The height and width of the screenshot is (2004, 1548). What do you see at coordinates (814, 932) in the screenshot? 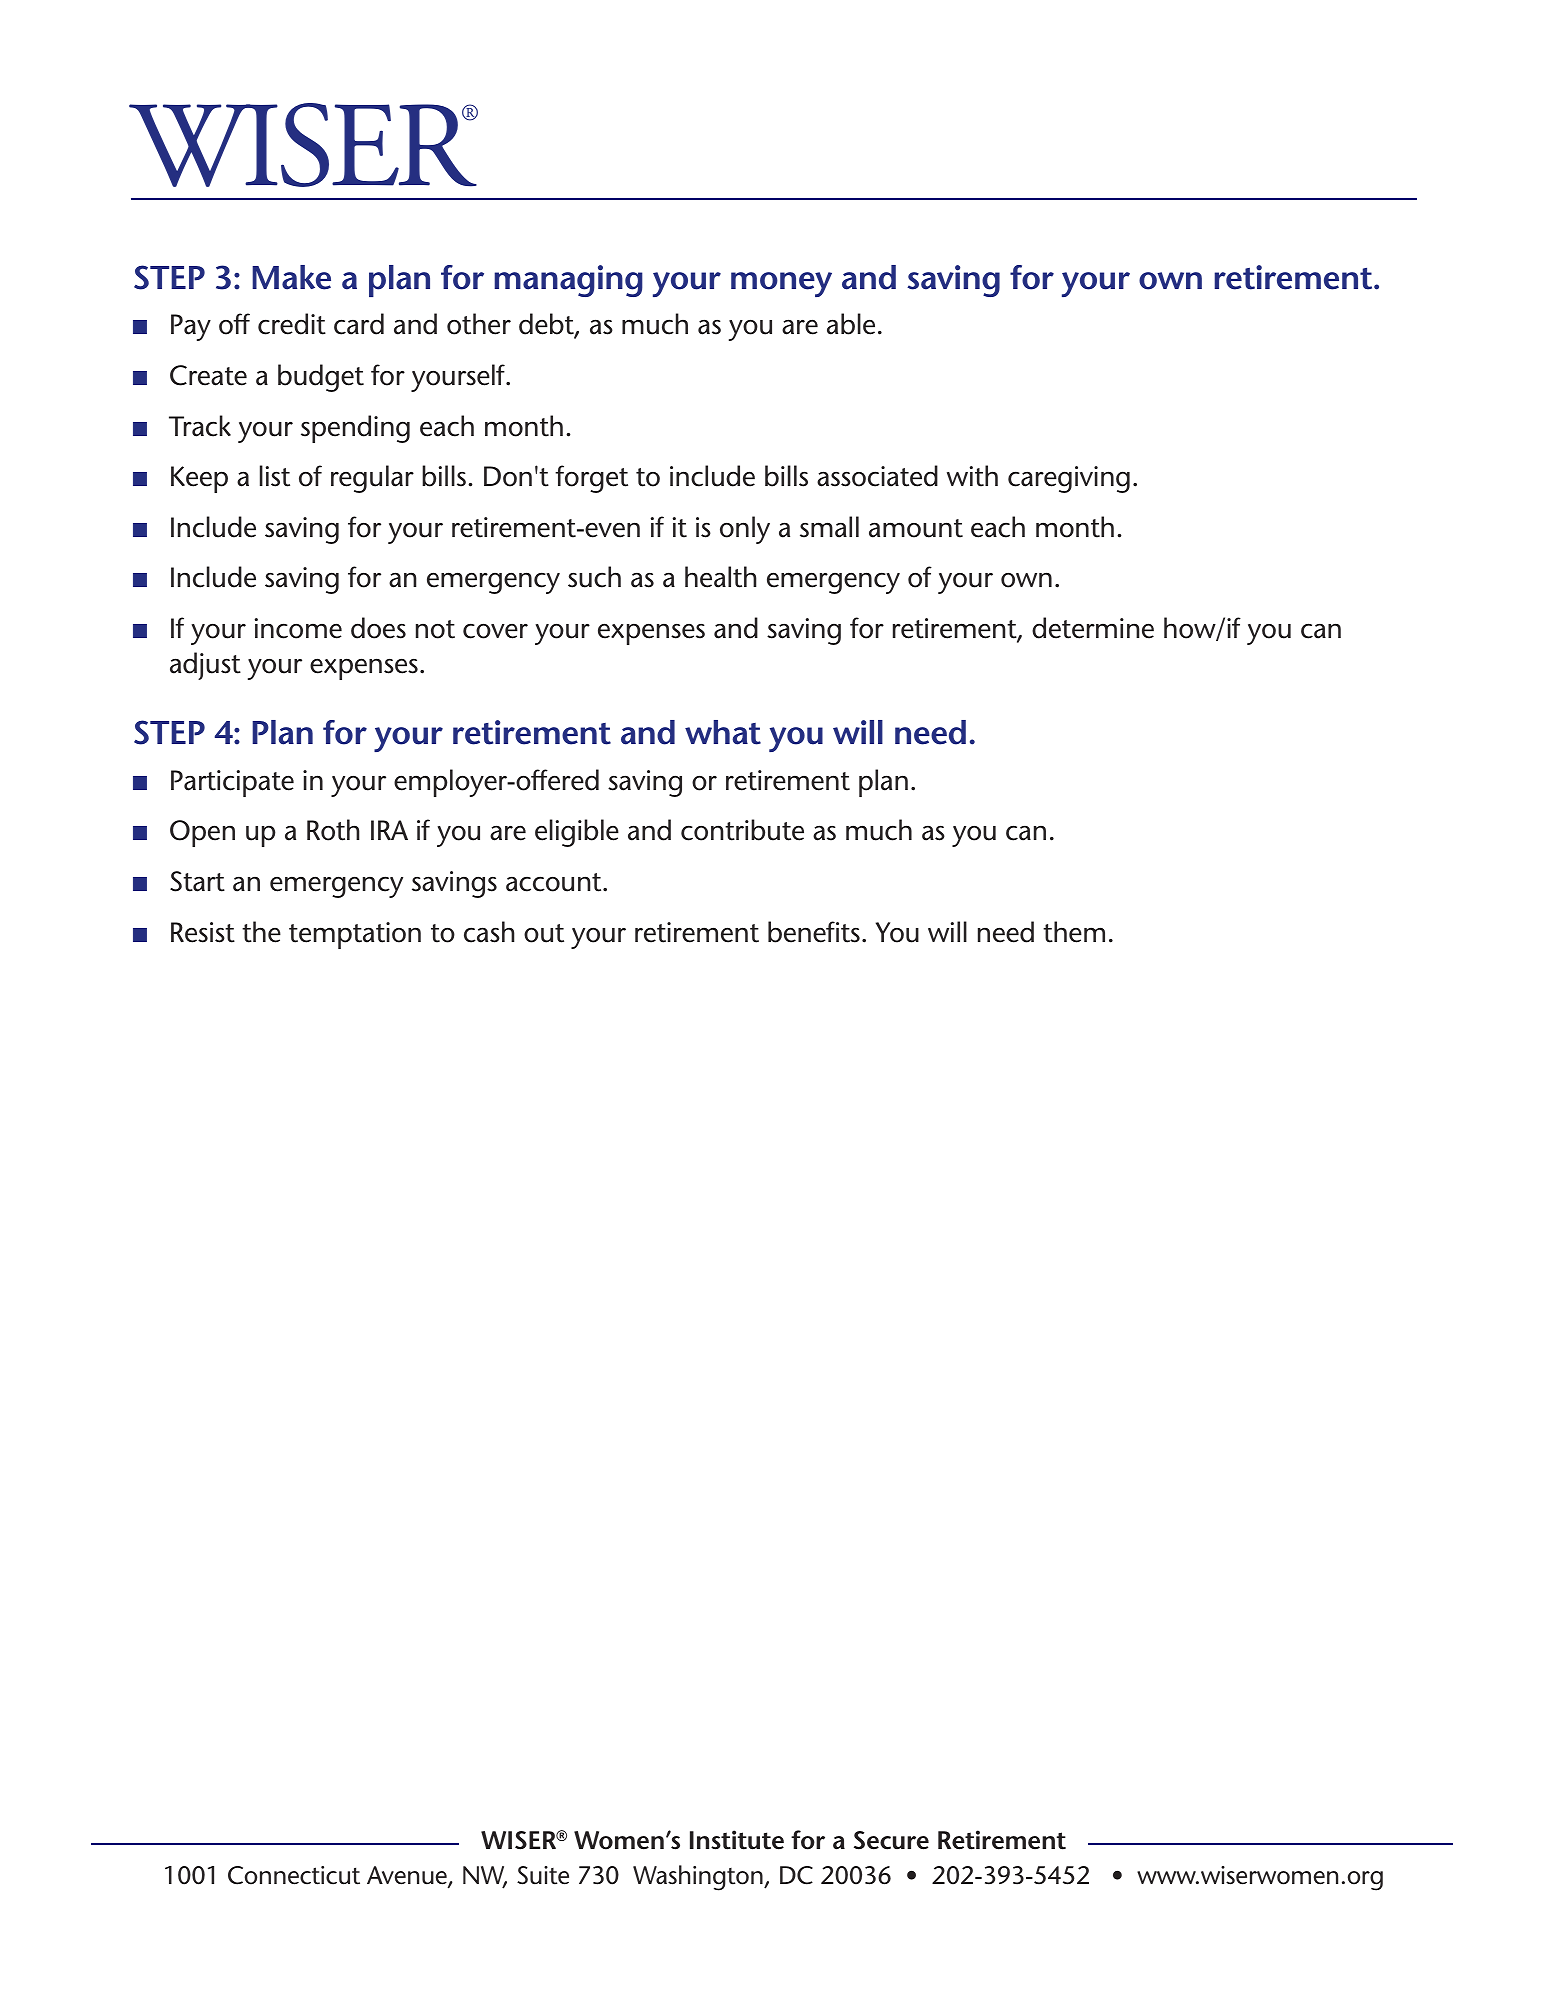
I see `benefits` at bounding box center [814, 932].
